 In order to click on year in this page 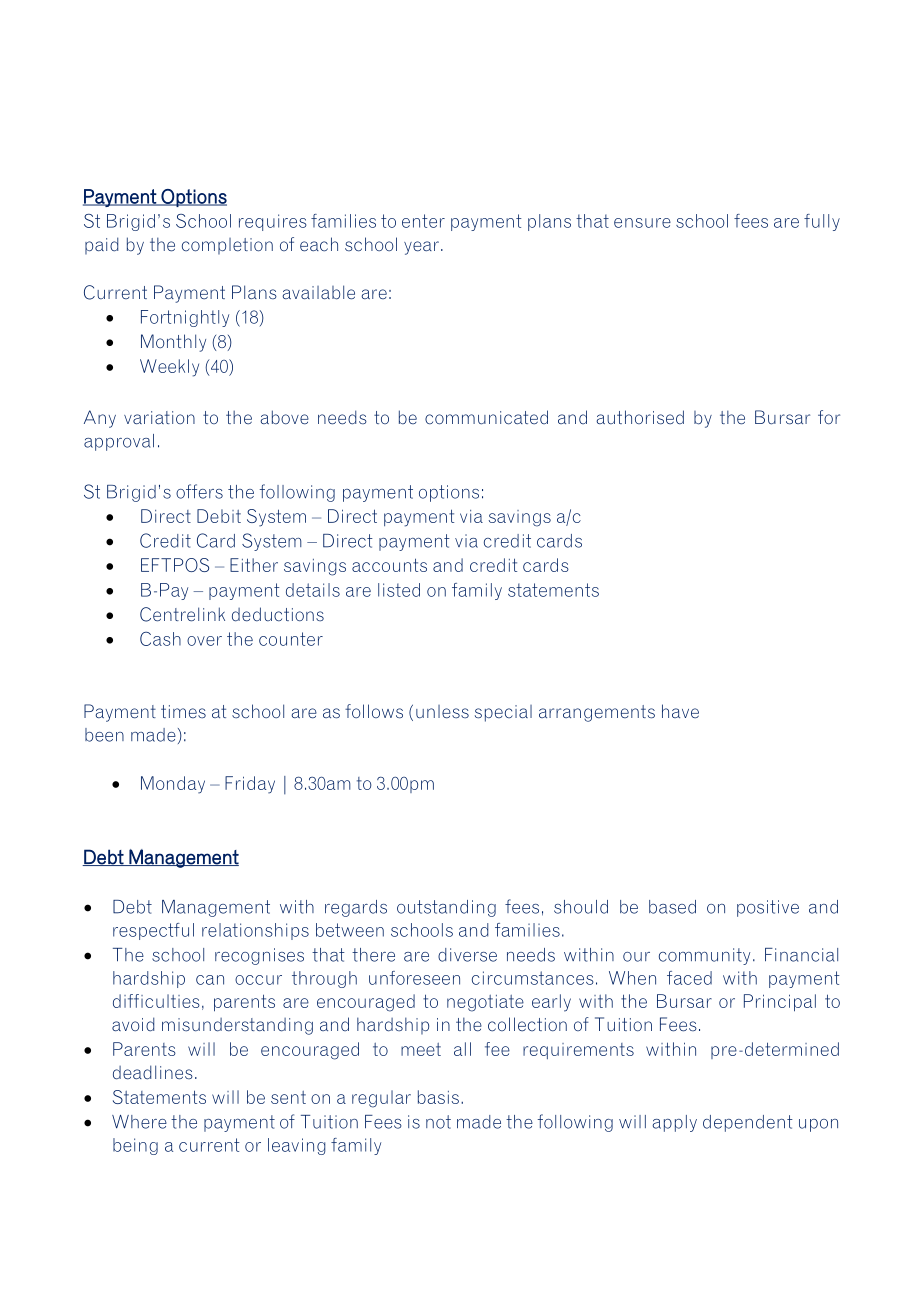, I will do `click(421, 248)`.
